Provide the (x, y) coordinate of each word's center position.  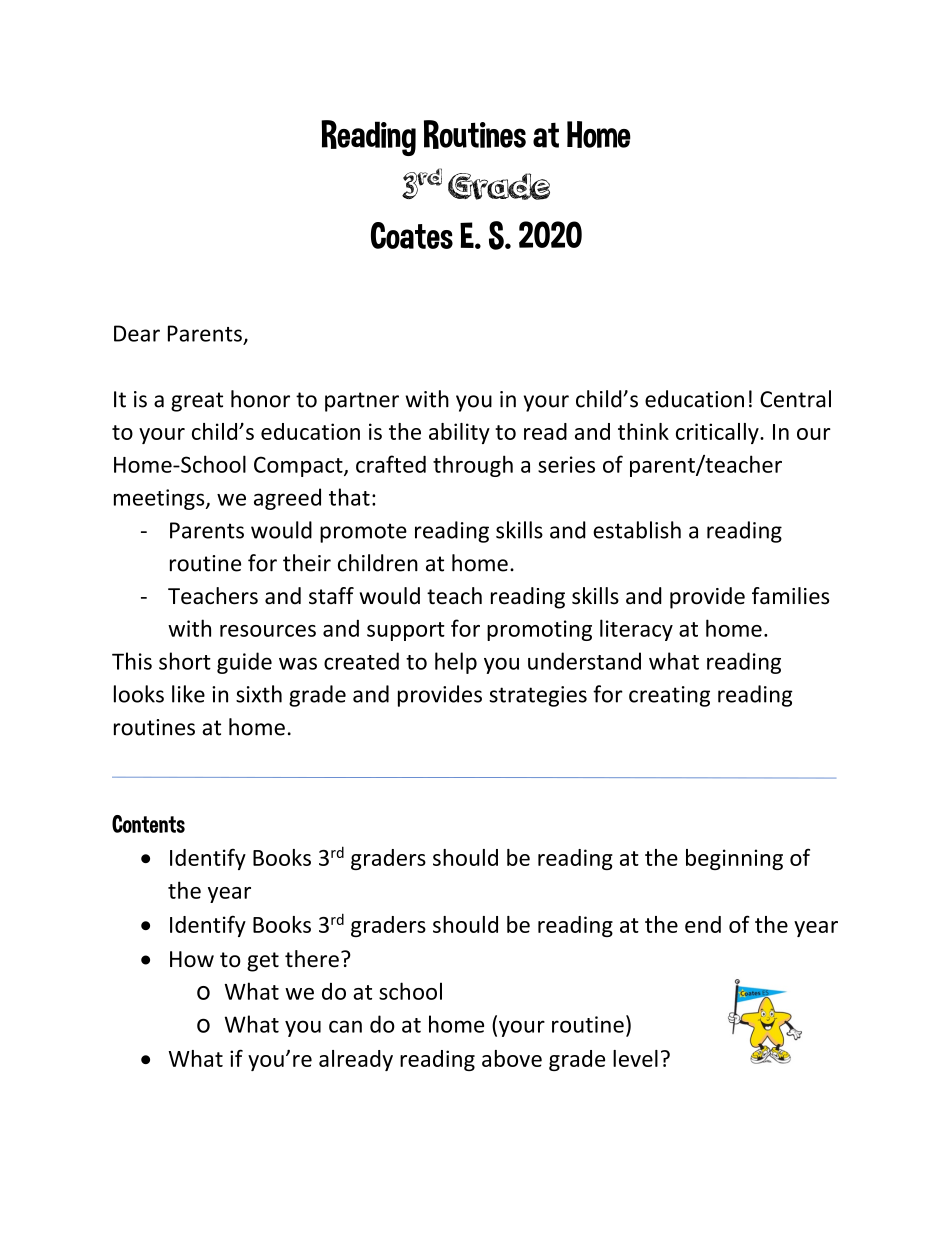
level (635, 1058)
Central (795, 399)
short (185, 661)
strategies (538, 696)
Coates (412, 235)
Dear (137, 333)
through (473, 466)
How (192, 959)
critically (718, 433)
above (512, 1058)
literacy (636, 630)
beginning (734, 859)
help (456, 663)
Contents (148, 824)
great (197, 402)
